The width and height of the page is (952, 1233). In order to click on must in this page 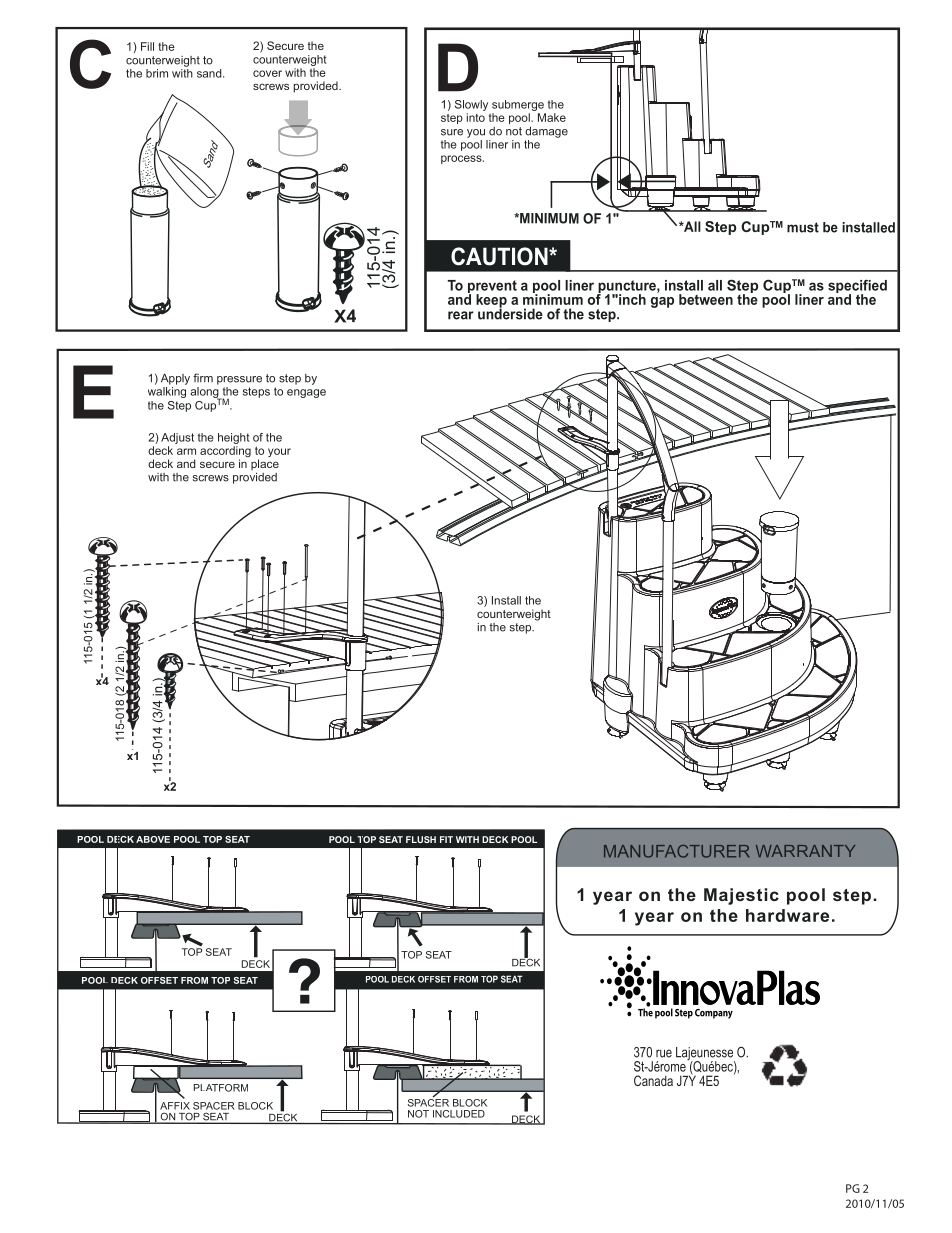, I will do `click(803, 227)`.
